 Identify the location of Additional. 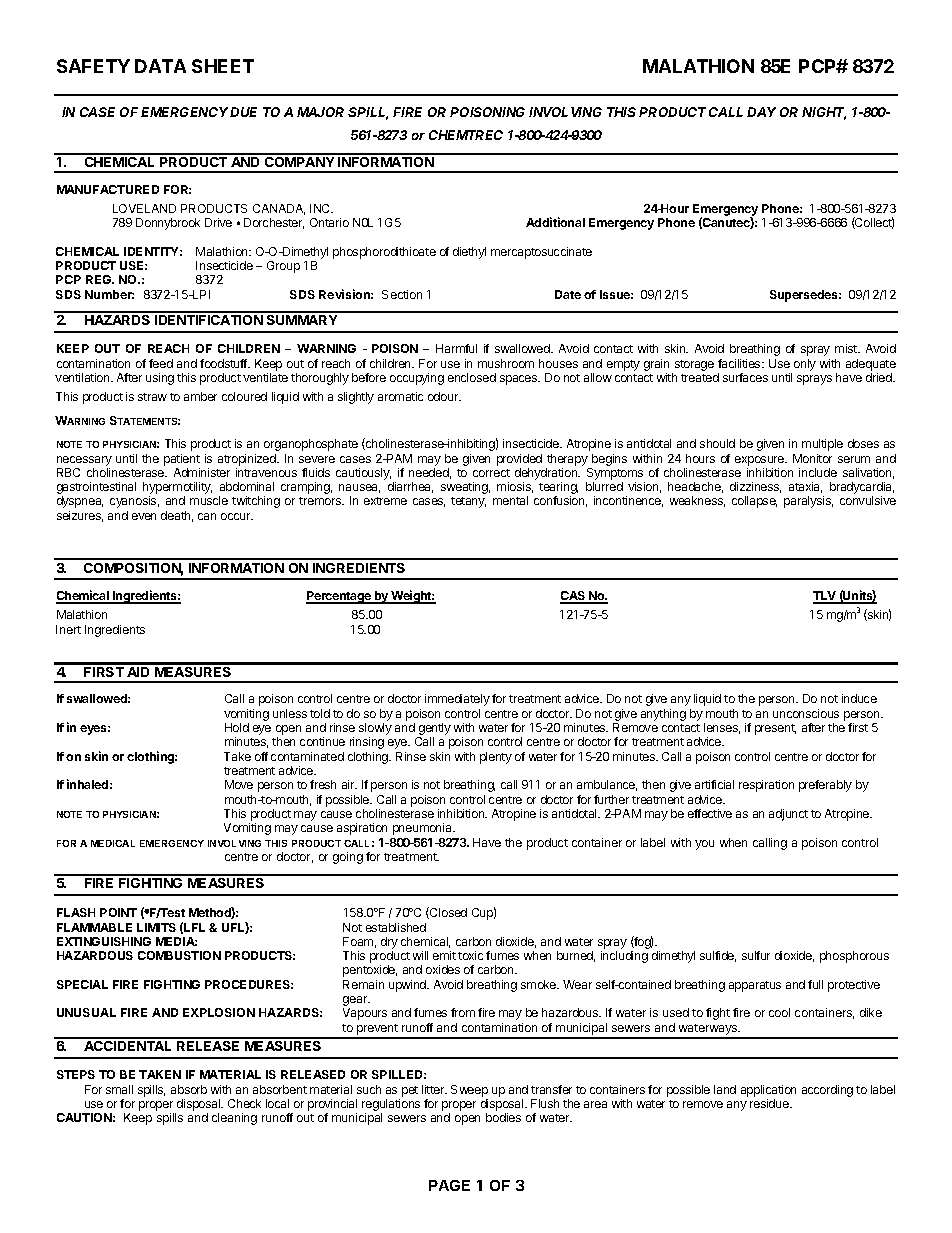
(555, 222).
